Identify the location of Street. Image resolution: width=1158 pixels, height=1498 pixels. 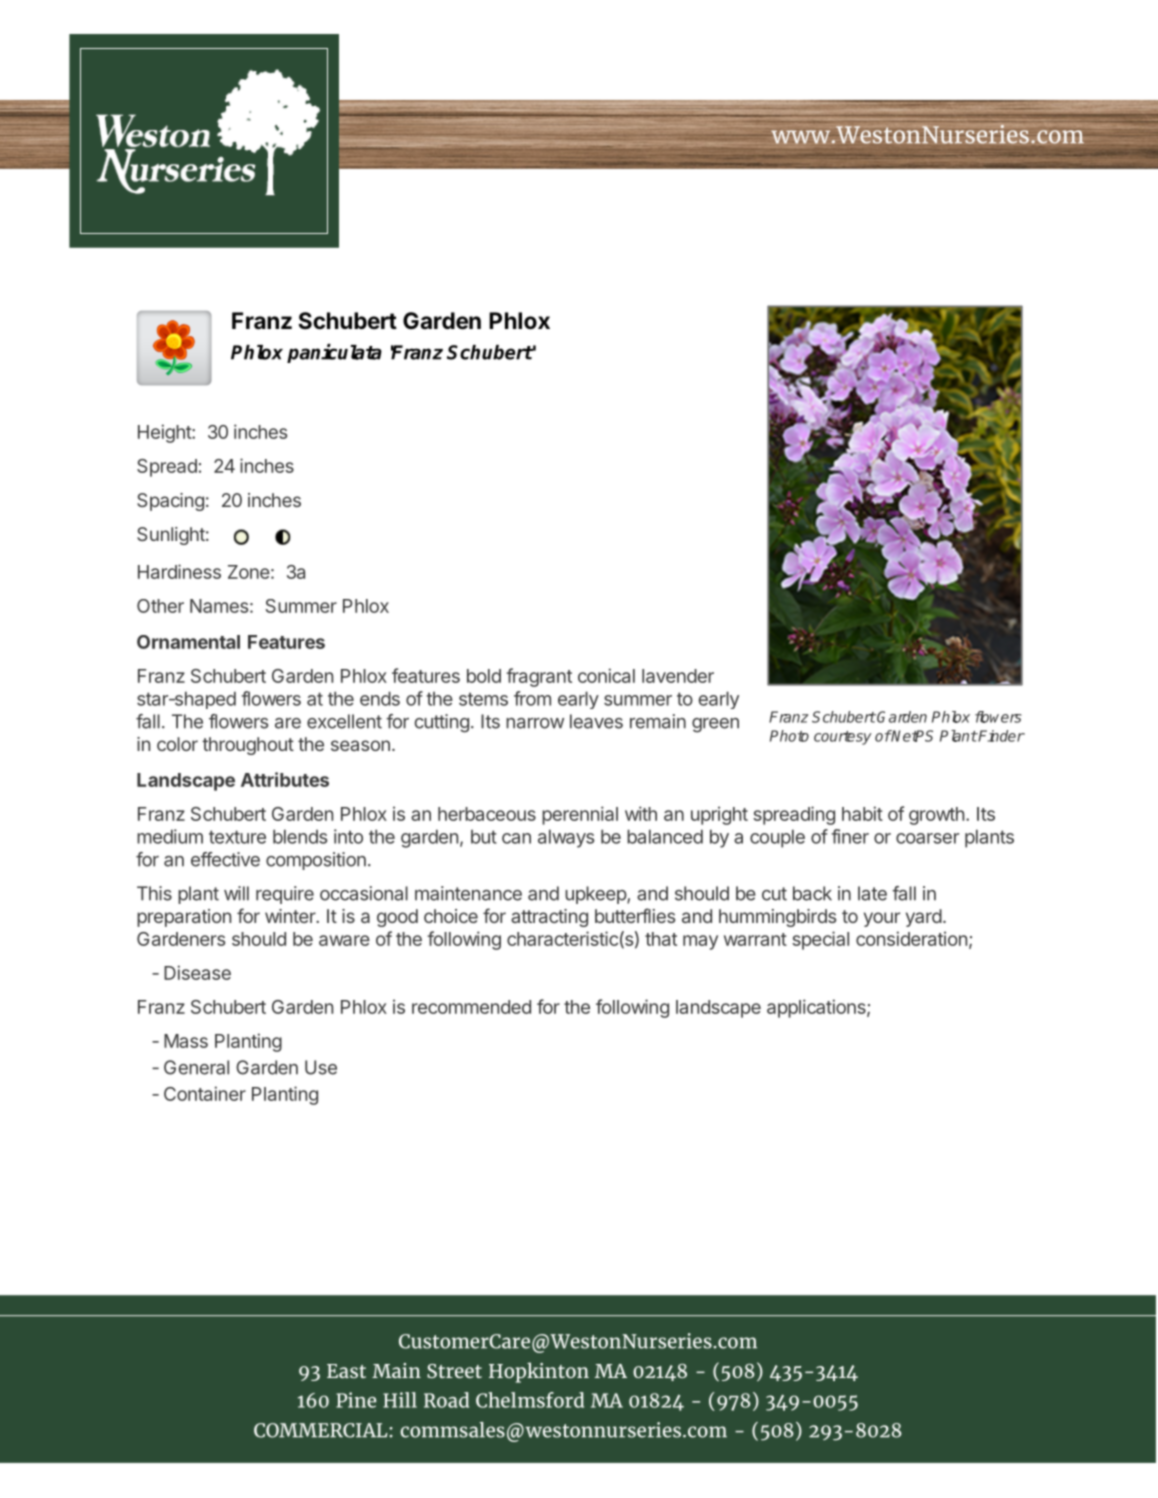
(454, 1371).
